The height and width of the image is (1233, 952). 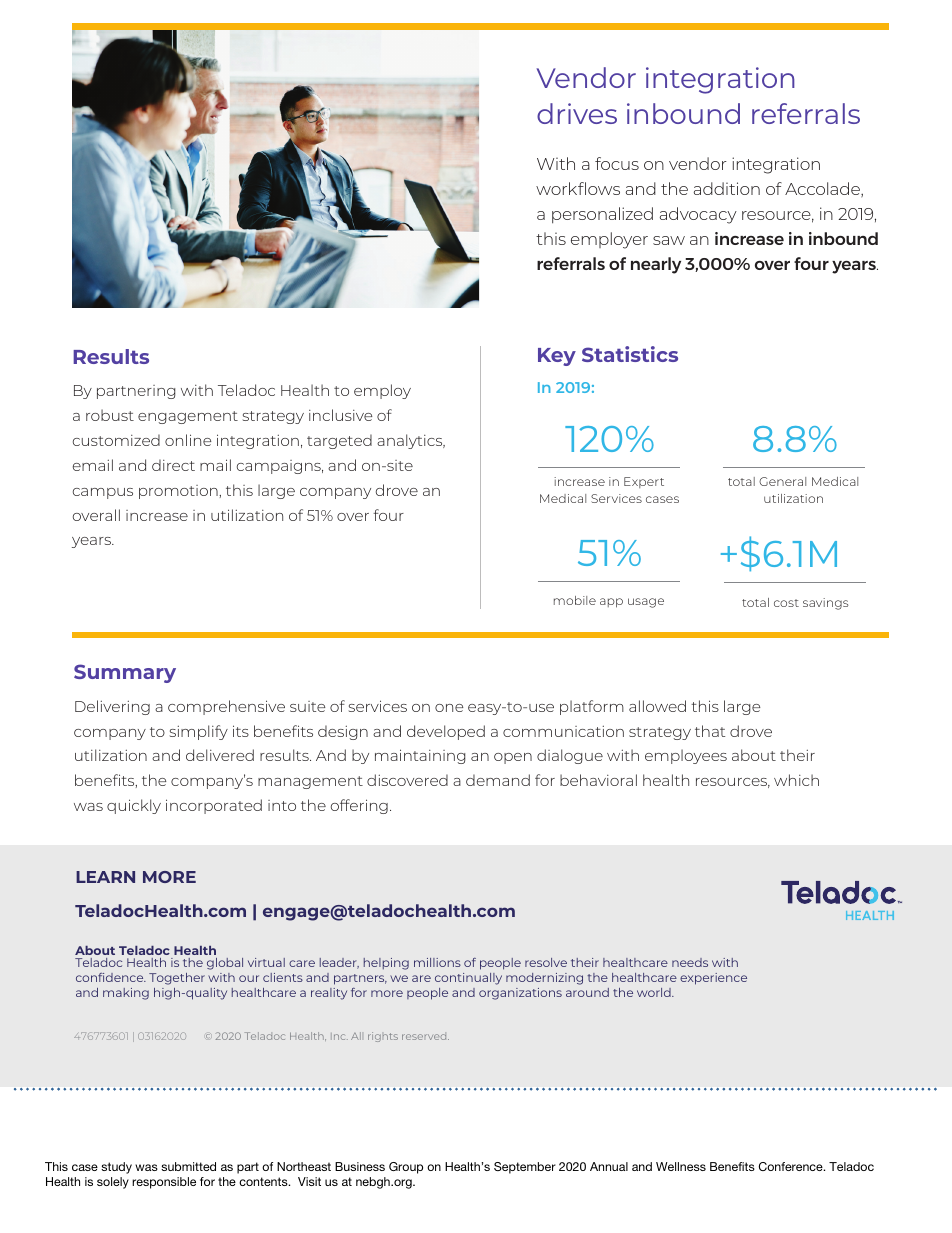 I want to click on millions, so click(x=437, y=962).
